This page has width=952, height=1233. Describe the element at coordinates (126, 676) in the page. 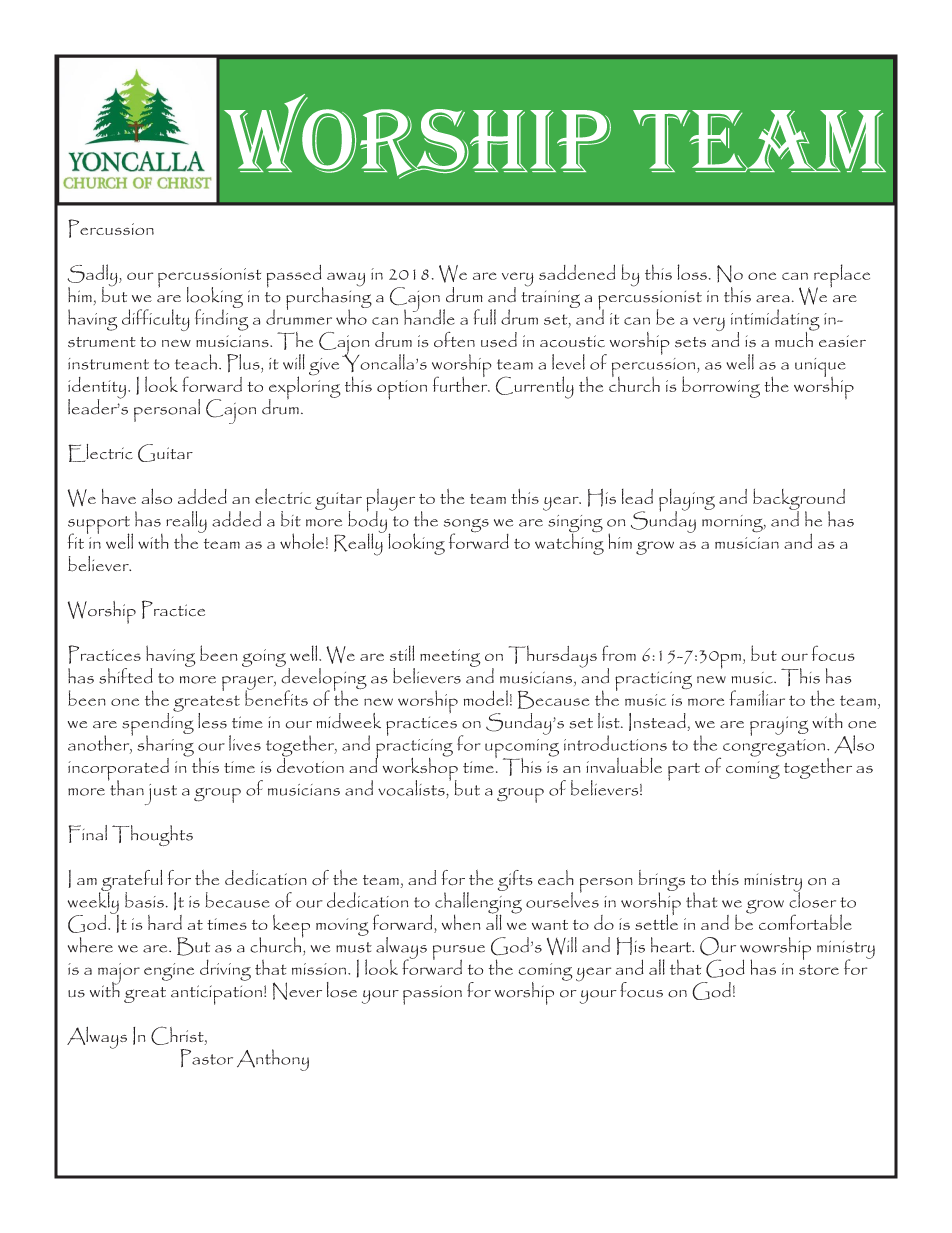

I see `shifted` at that location.
